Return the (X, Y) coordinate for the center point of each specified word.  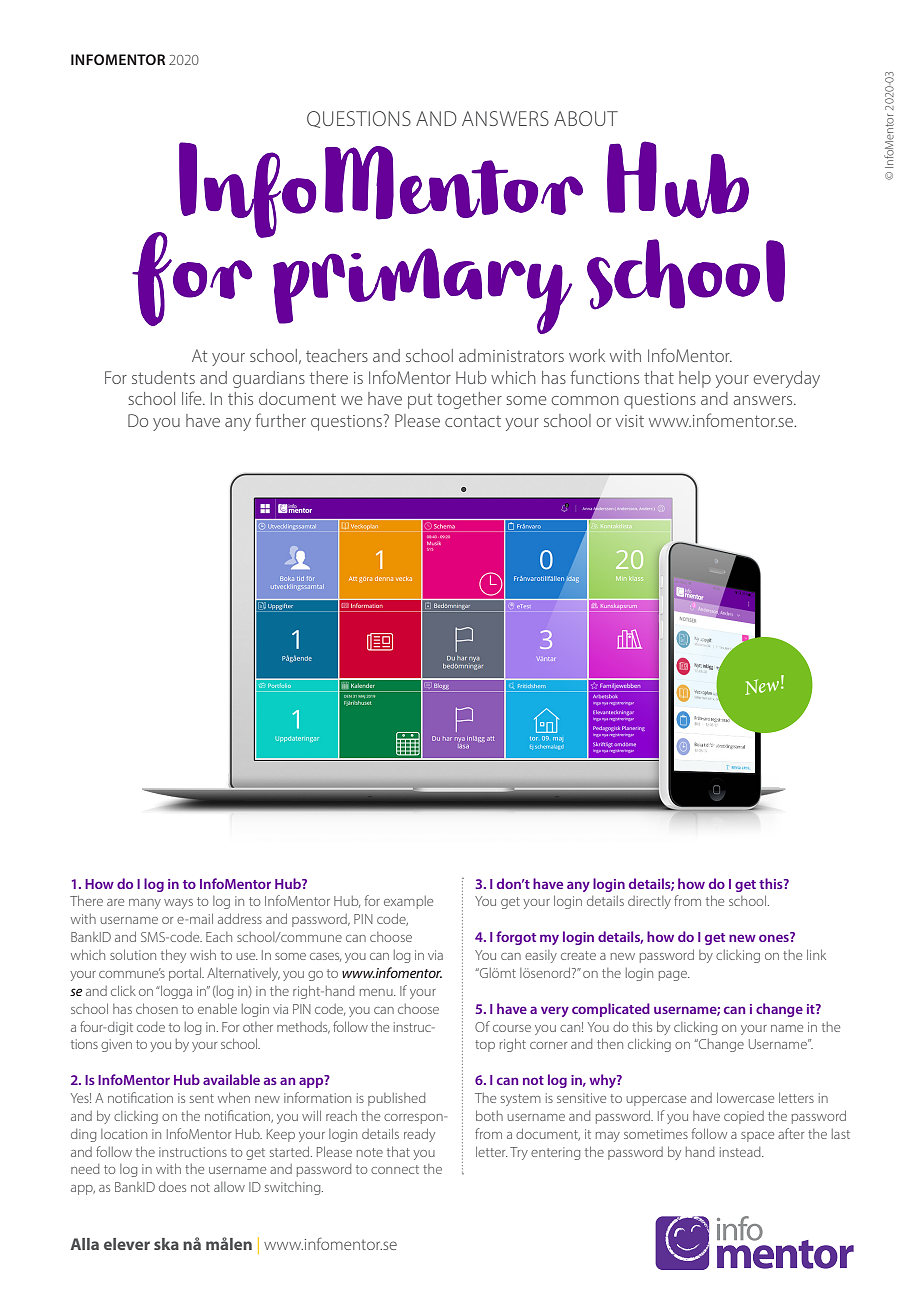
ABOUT (586, 118)
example (408, 902)
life (193, 398)
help (695, 379)
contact (473, 421)
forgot (516, 938)
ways (178, 904)
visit (630, 421)
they (173, 956)
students (163, 377)
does (172, 1187)
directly (649, 902)
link (816, 954)
